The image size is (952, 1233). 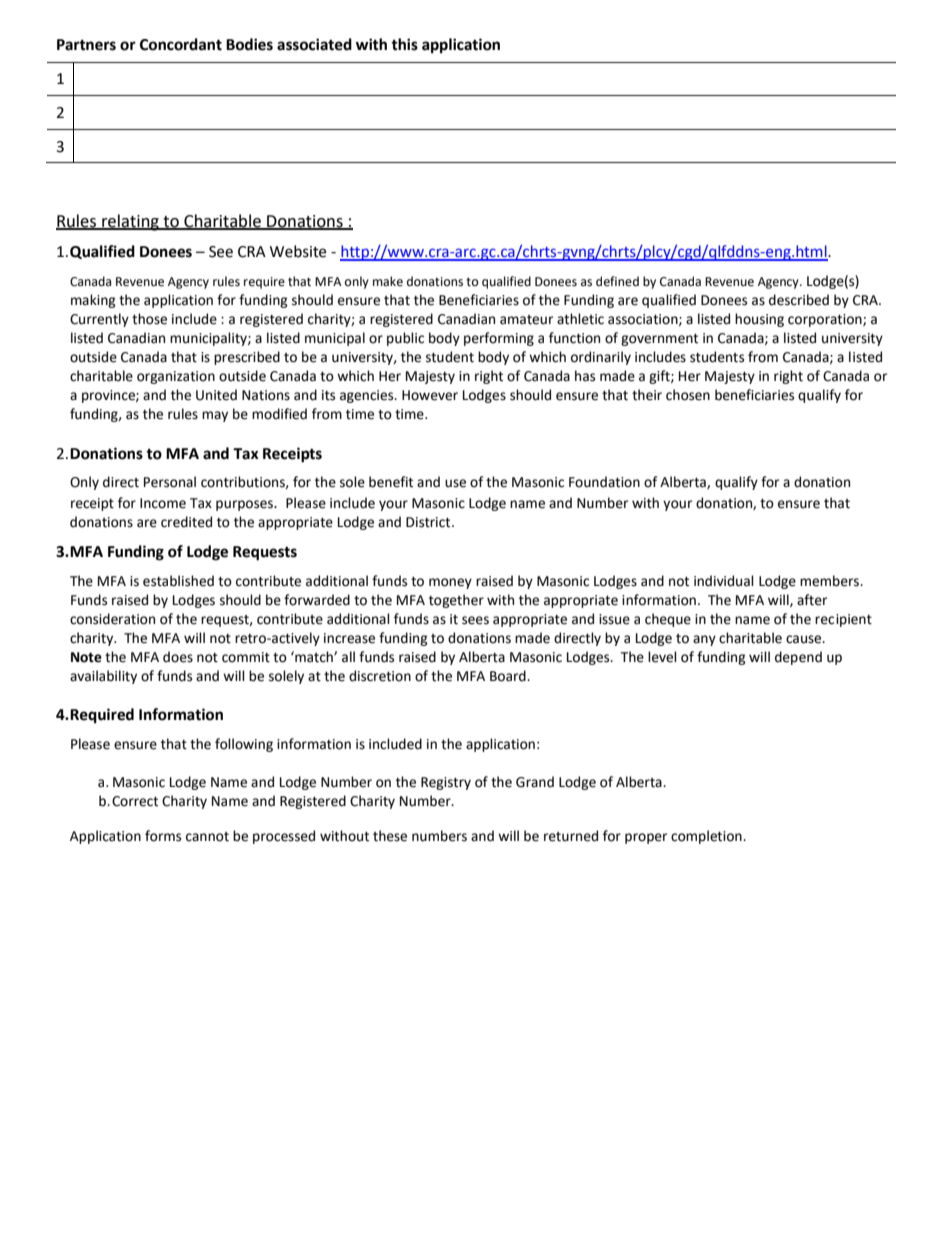 What do you see at coordinates (181, 44) in the screenshot?
I see `Concordant` at bounding box center [181, 44].
